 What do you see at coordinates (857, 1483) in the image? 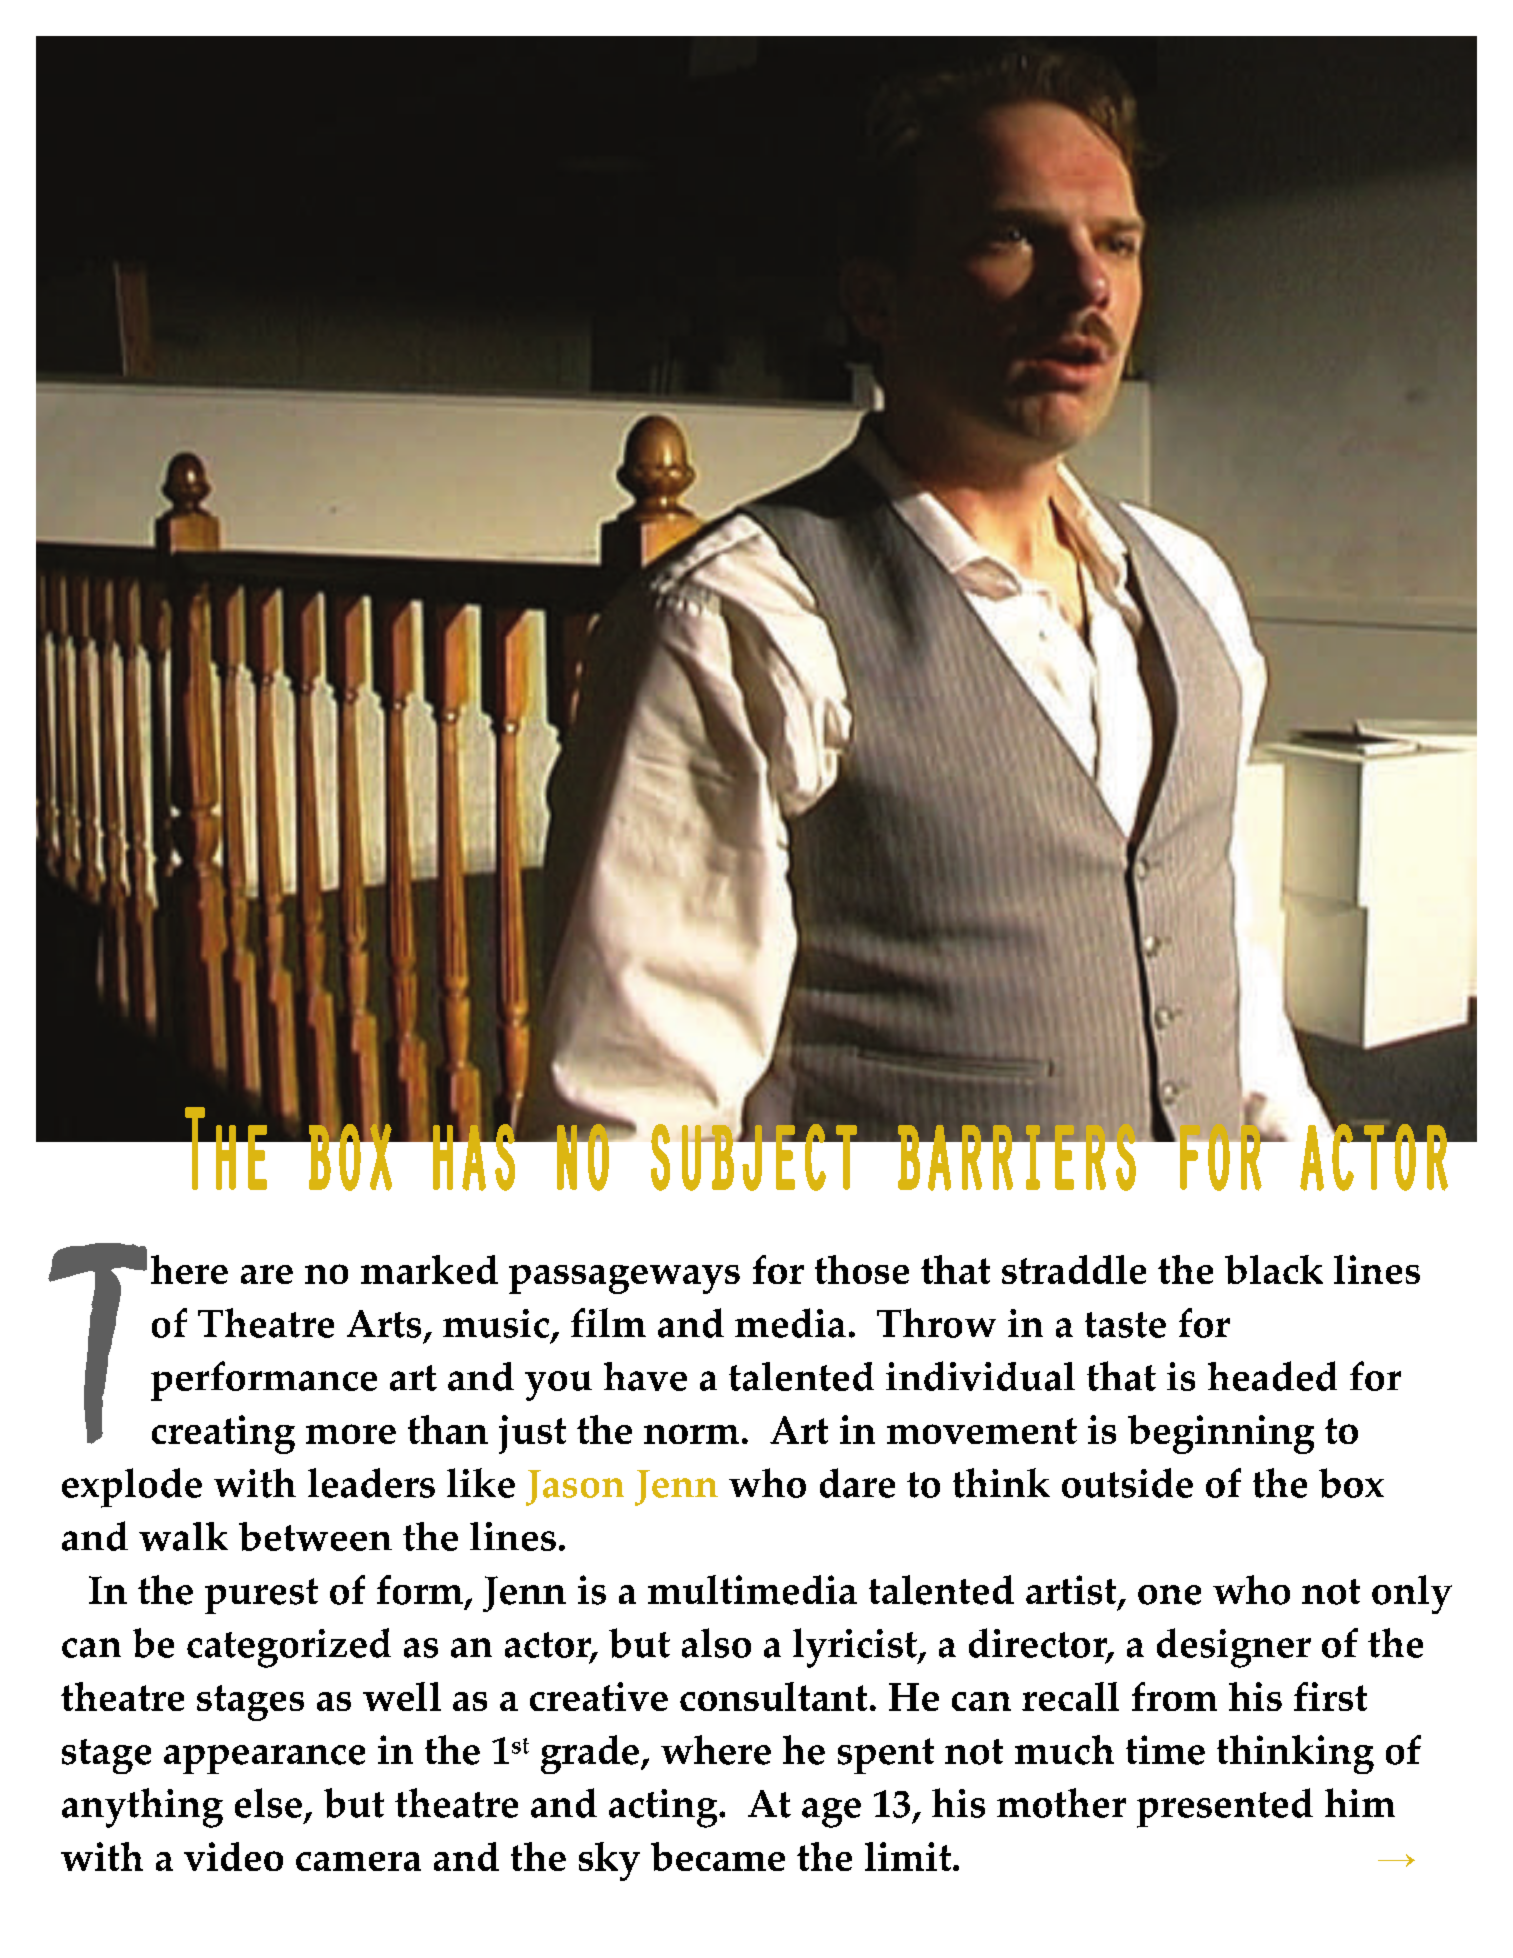
I see `dare` at bounding box center [857, 1483].
